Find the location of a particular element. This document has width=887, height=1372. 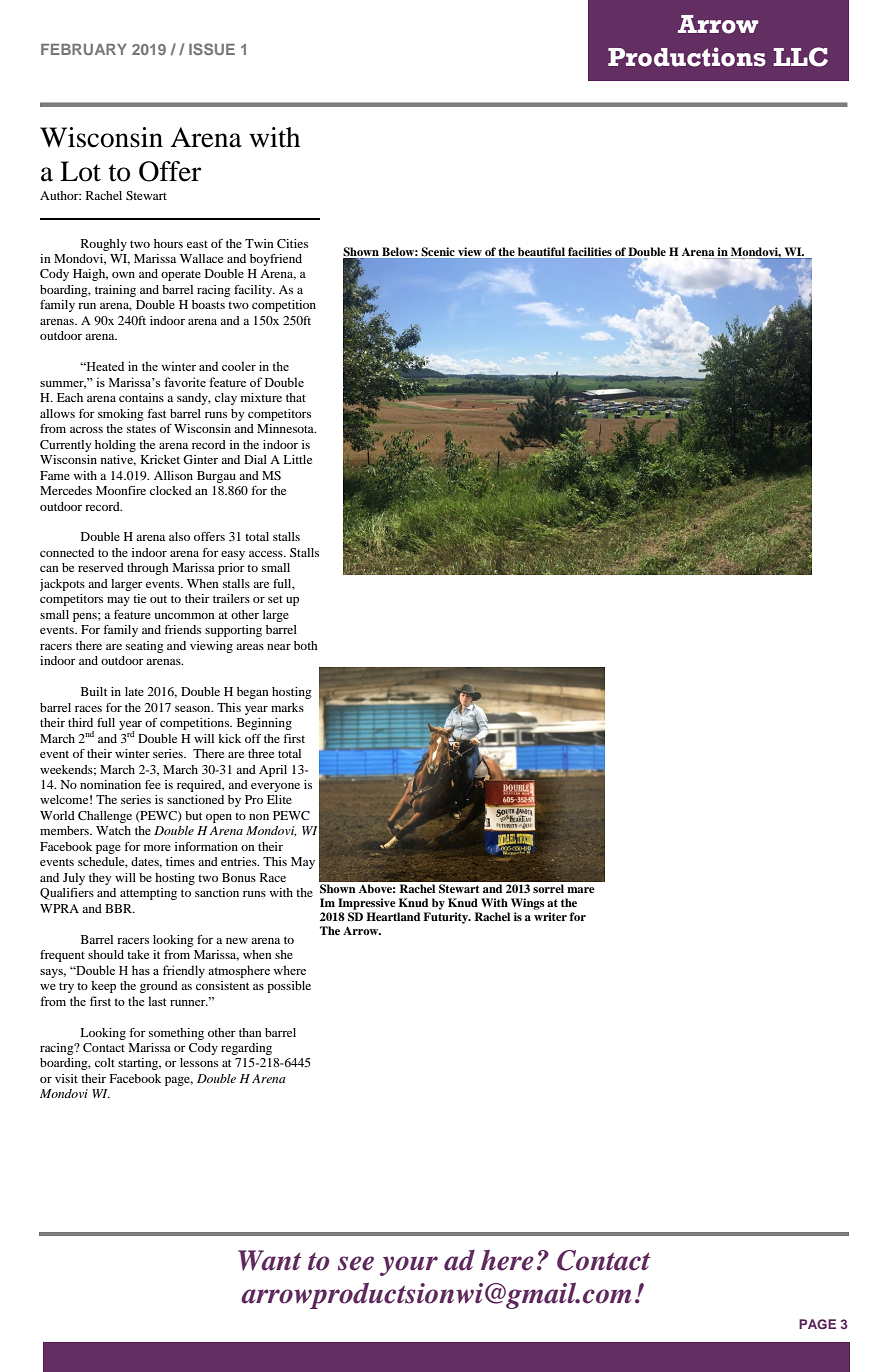

FEBRUARY is located at coordinates (84, 49).
